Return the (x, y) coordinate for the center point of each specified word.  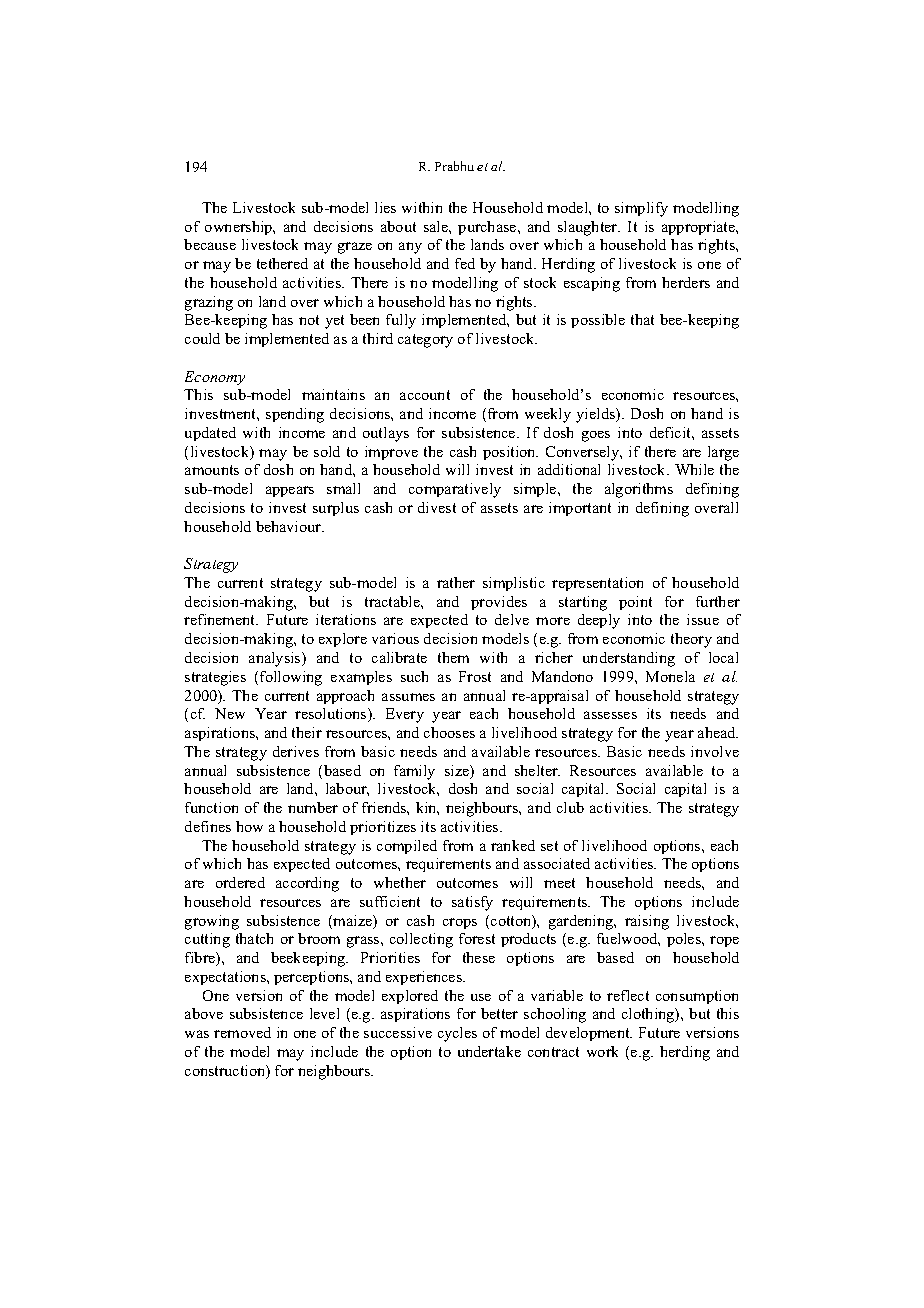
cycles (457, 1034)
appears (290, 491)
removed (242, 1032)
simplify (641, 209)
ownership (240, 228)
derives (296, 751)
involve (715, 751)
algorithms (639, 490)
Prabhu (454, 166)
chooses (449, 732)
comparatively (455, 490)
